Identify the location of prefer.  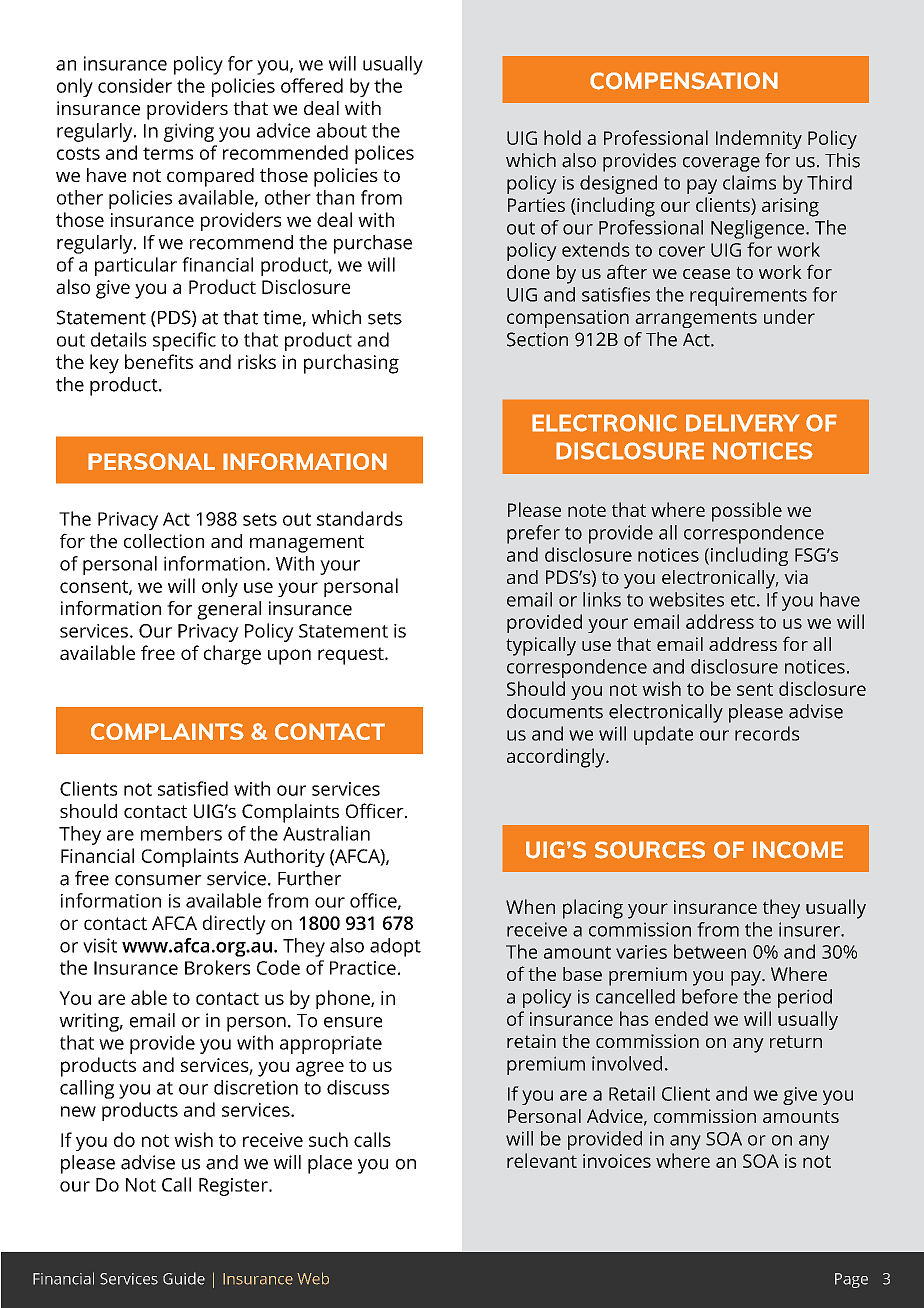
(533, 534).
